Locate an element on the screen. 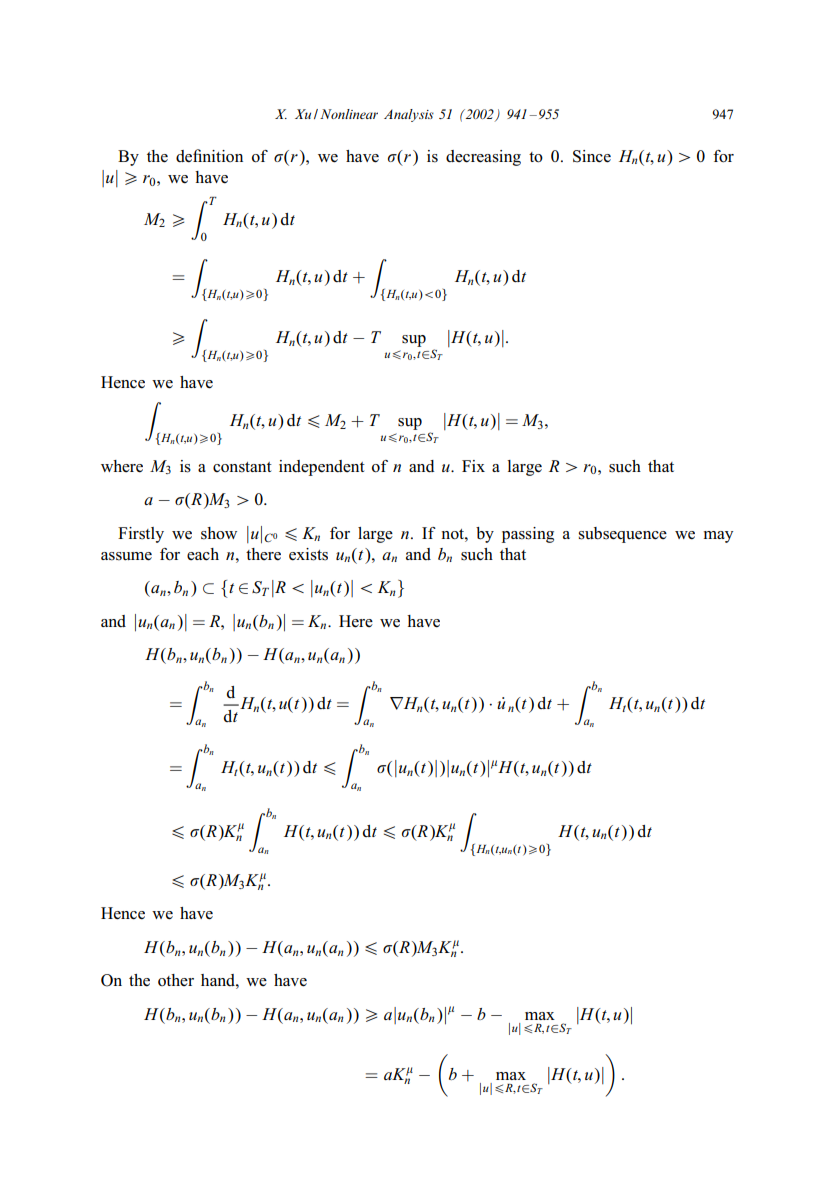 This screenshot has width=826, height=1200. Since is located at coordinates (592, 156).
